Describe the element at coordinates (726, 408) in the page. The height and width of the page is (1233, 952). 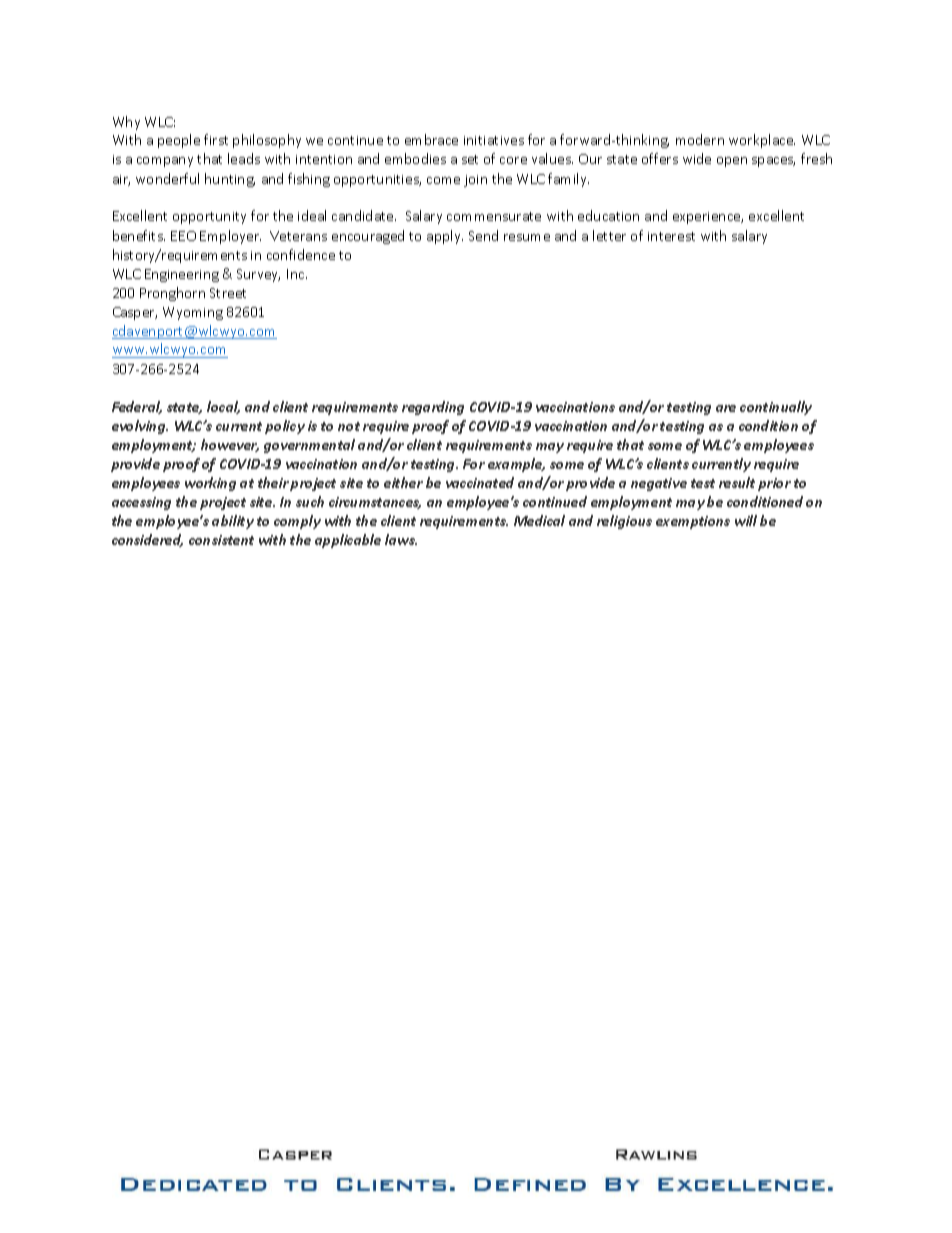
I see `are` at that location.
